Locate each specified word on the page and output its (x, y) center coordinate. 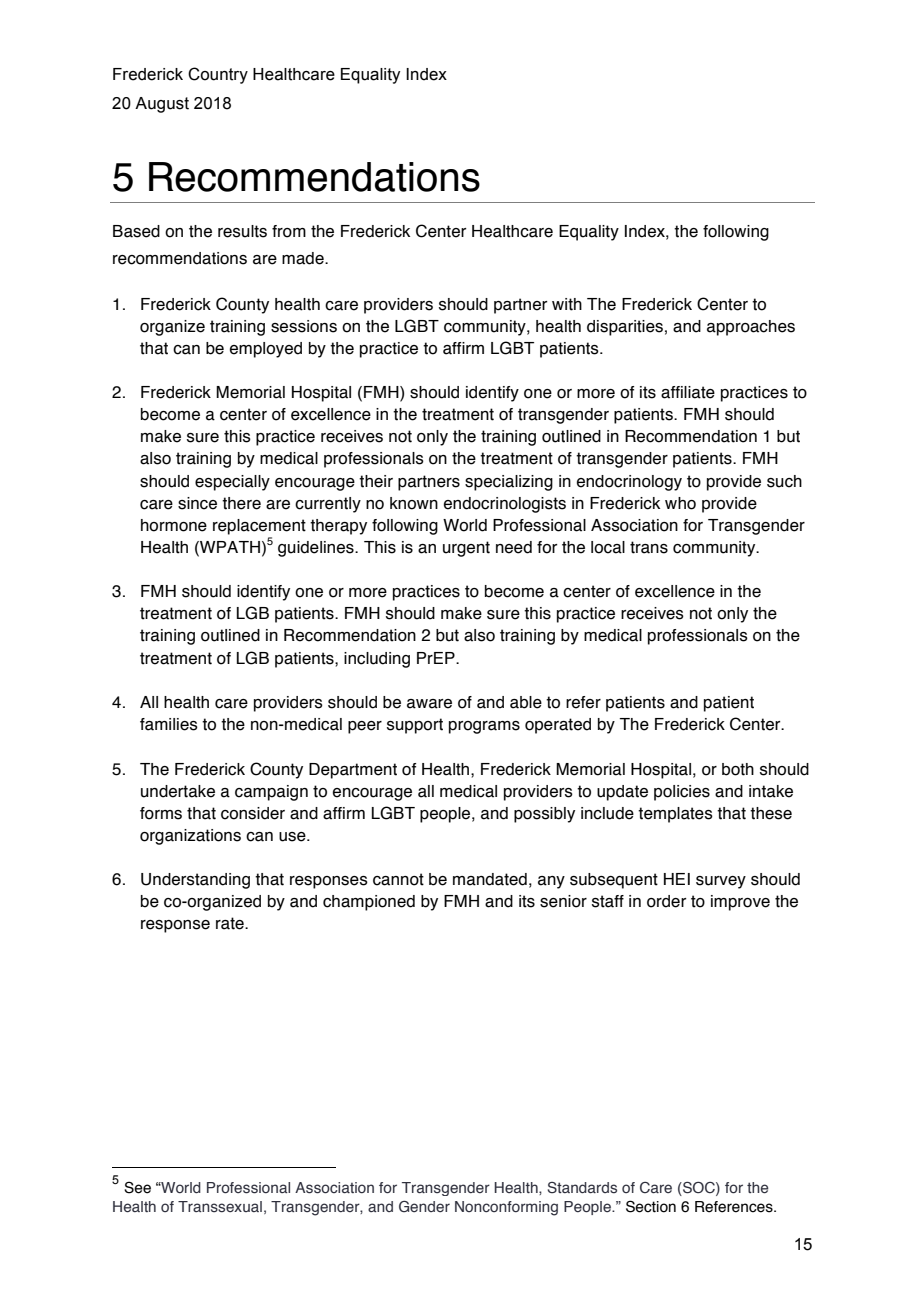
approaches (751, 328)
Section (651, 1206)
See (137, 1187)
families (169, 724)
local (608, 547)
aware (429, 704)
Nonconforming (506, 1208)
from (289, 231)
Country (218, 75)
